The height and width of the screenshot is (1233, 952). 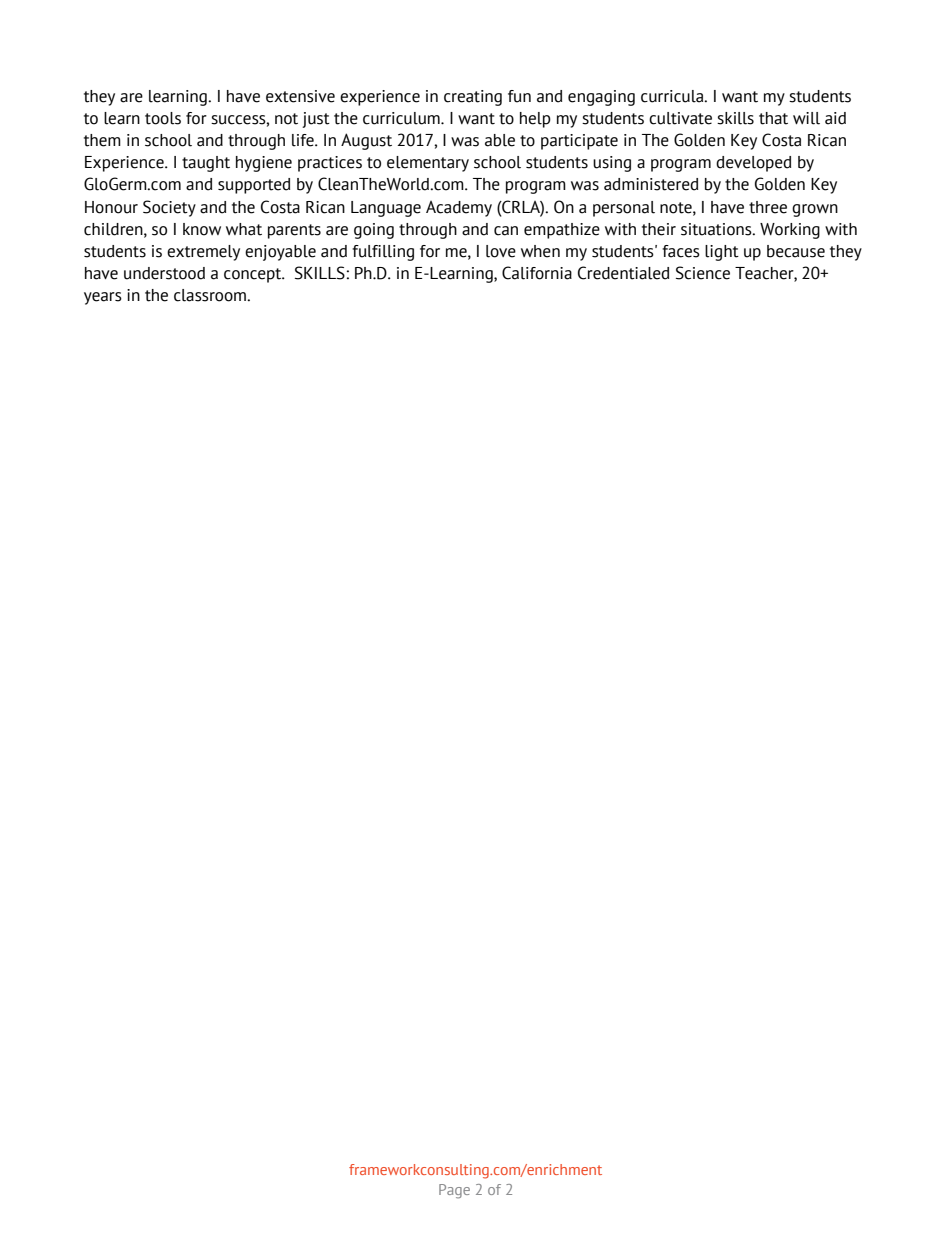 What do you see at coordinates (473, 98) in the screenshot?
I see `creating` at bounding box center [473, 98].
